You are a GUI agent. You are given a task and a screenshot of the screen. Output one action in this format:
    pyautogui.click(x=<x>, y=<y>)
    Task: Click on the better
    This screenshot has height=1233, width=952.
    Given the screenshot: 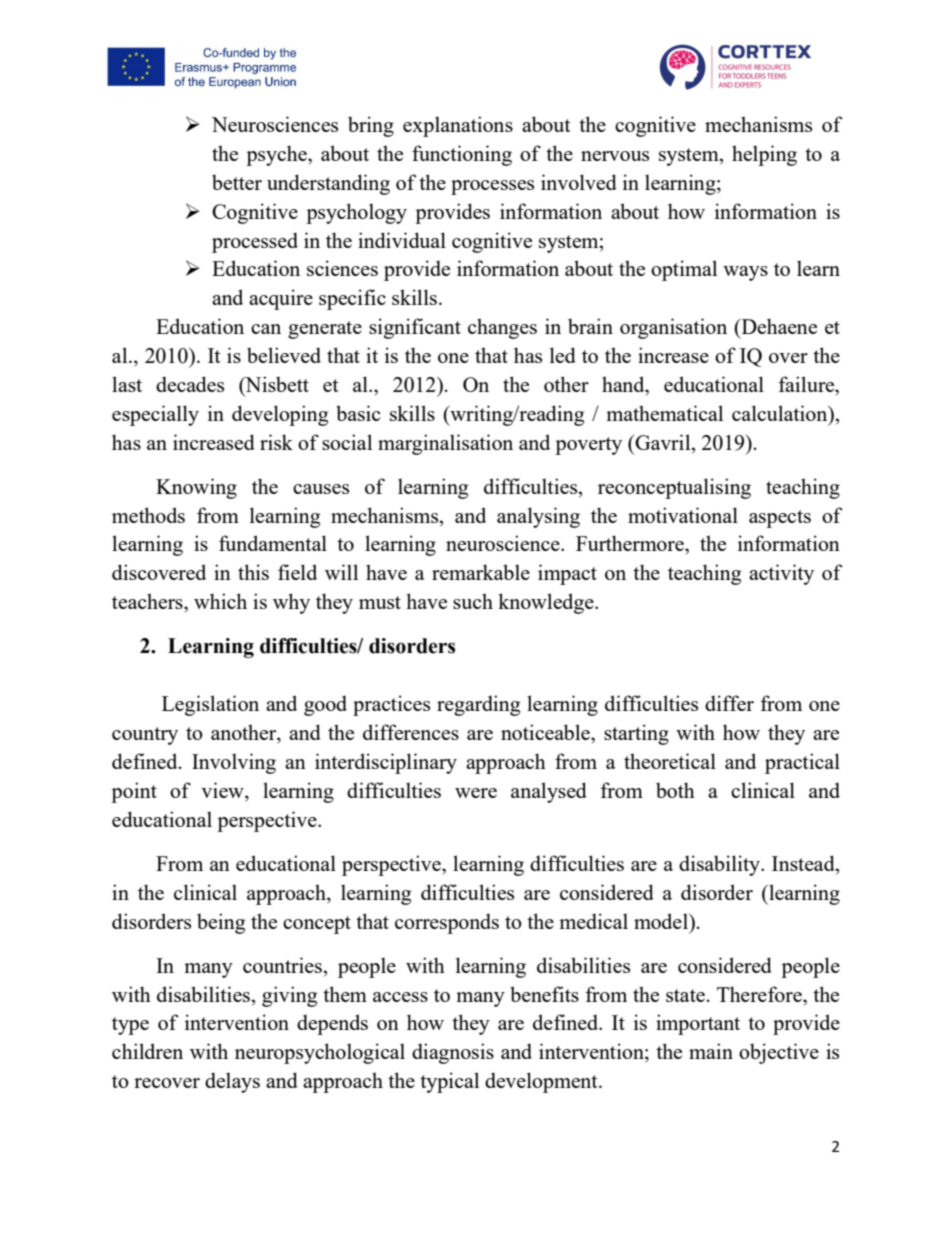 What is the action you would take?
    pyautogui.click(x=237, y=182)
